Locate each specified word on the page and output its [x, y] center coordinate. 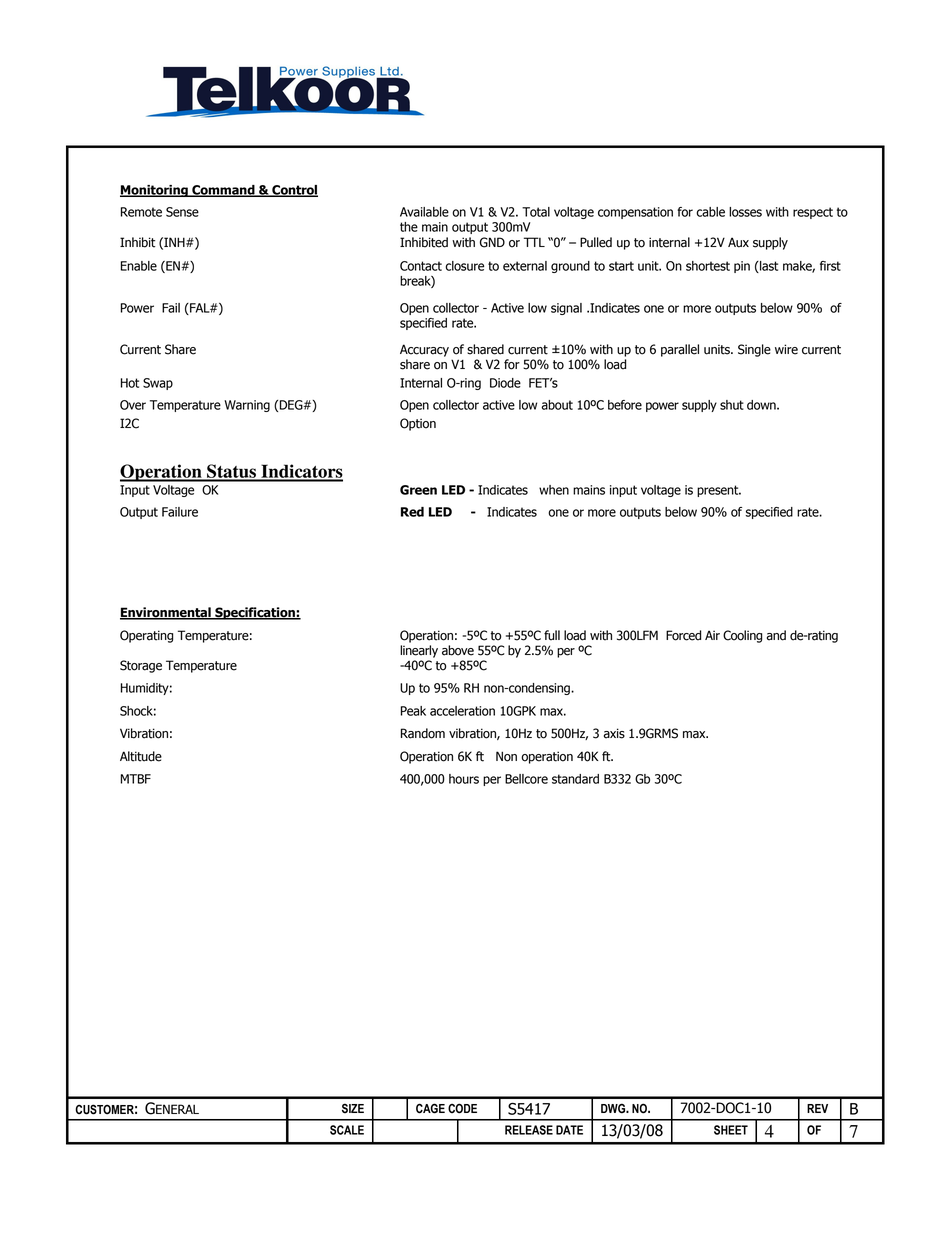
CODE [462, 1108]
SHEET [731, 1130]
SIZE [353, 1108]
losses [745, 212]
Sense [182, 212]
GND [492, 242]
